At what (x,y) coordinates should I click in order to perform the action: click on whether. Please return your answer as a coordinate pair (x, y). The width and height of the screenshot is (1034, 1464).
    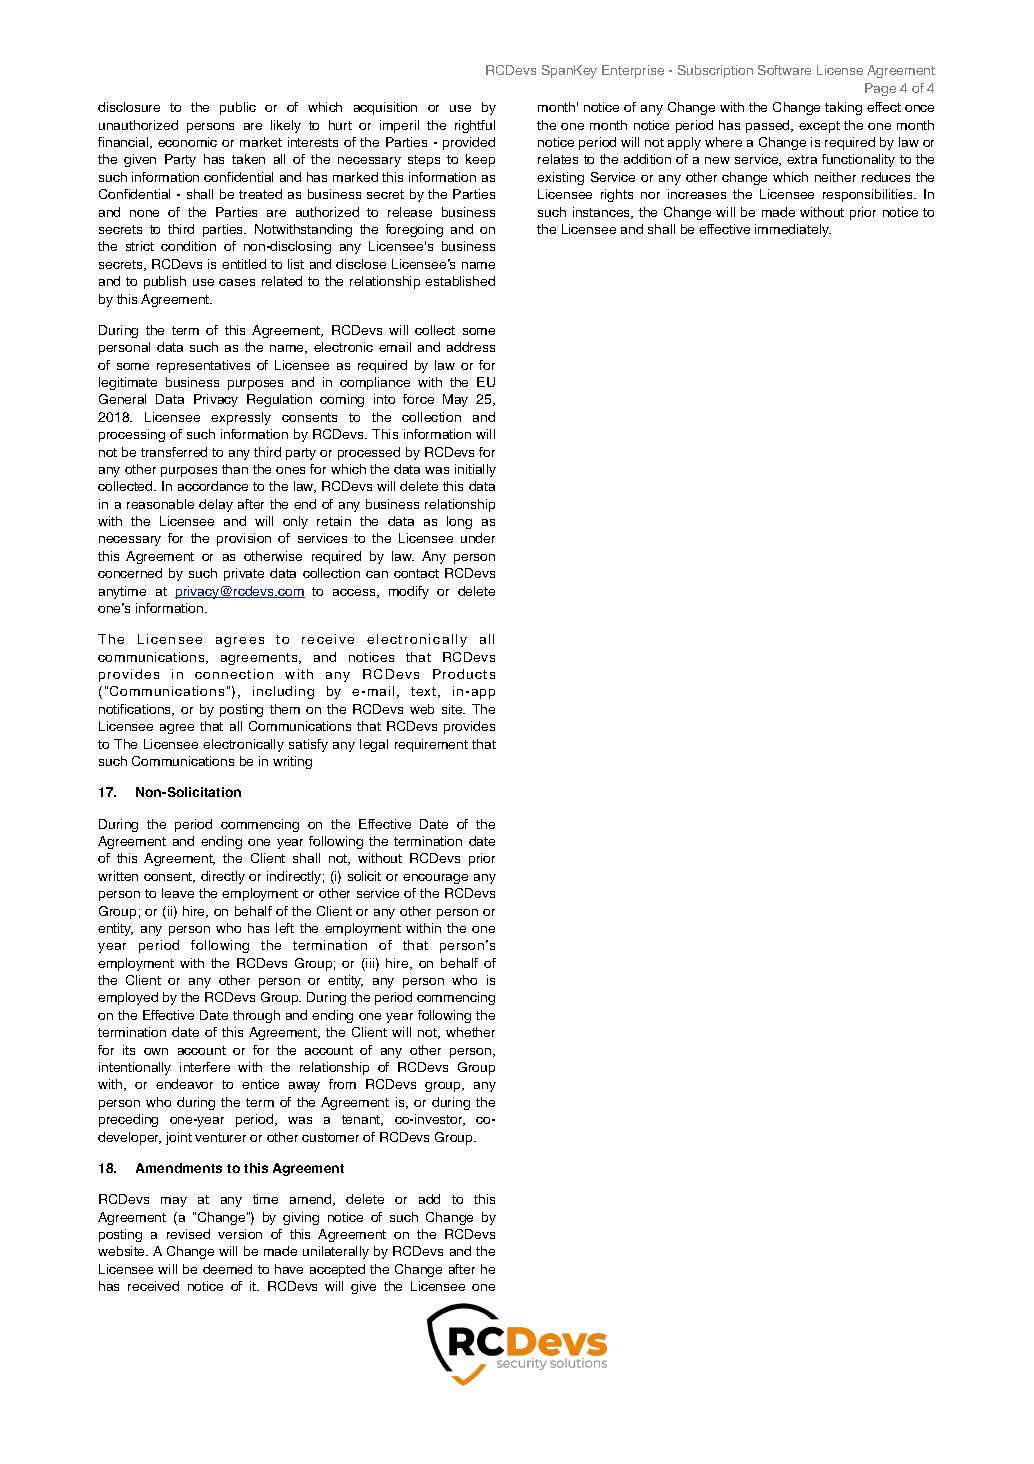
    Looking at the image, I should click on (470, 1032).
